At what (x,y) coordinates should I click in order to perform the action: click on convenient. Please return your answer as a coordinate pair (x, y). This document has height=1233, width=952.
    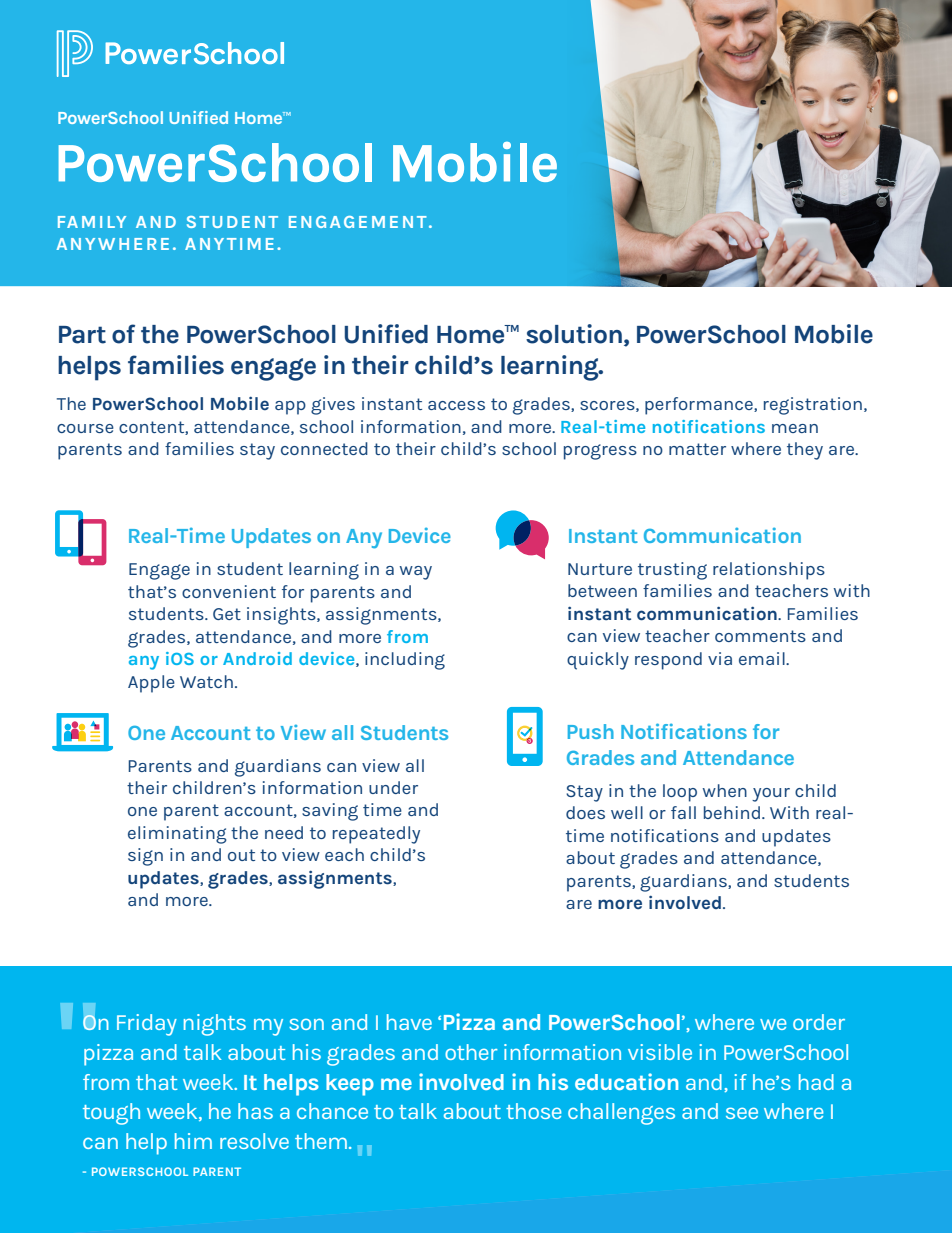
    Looking at the image, I should click on (229, 591).
